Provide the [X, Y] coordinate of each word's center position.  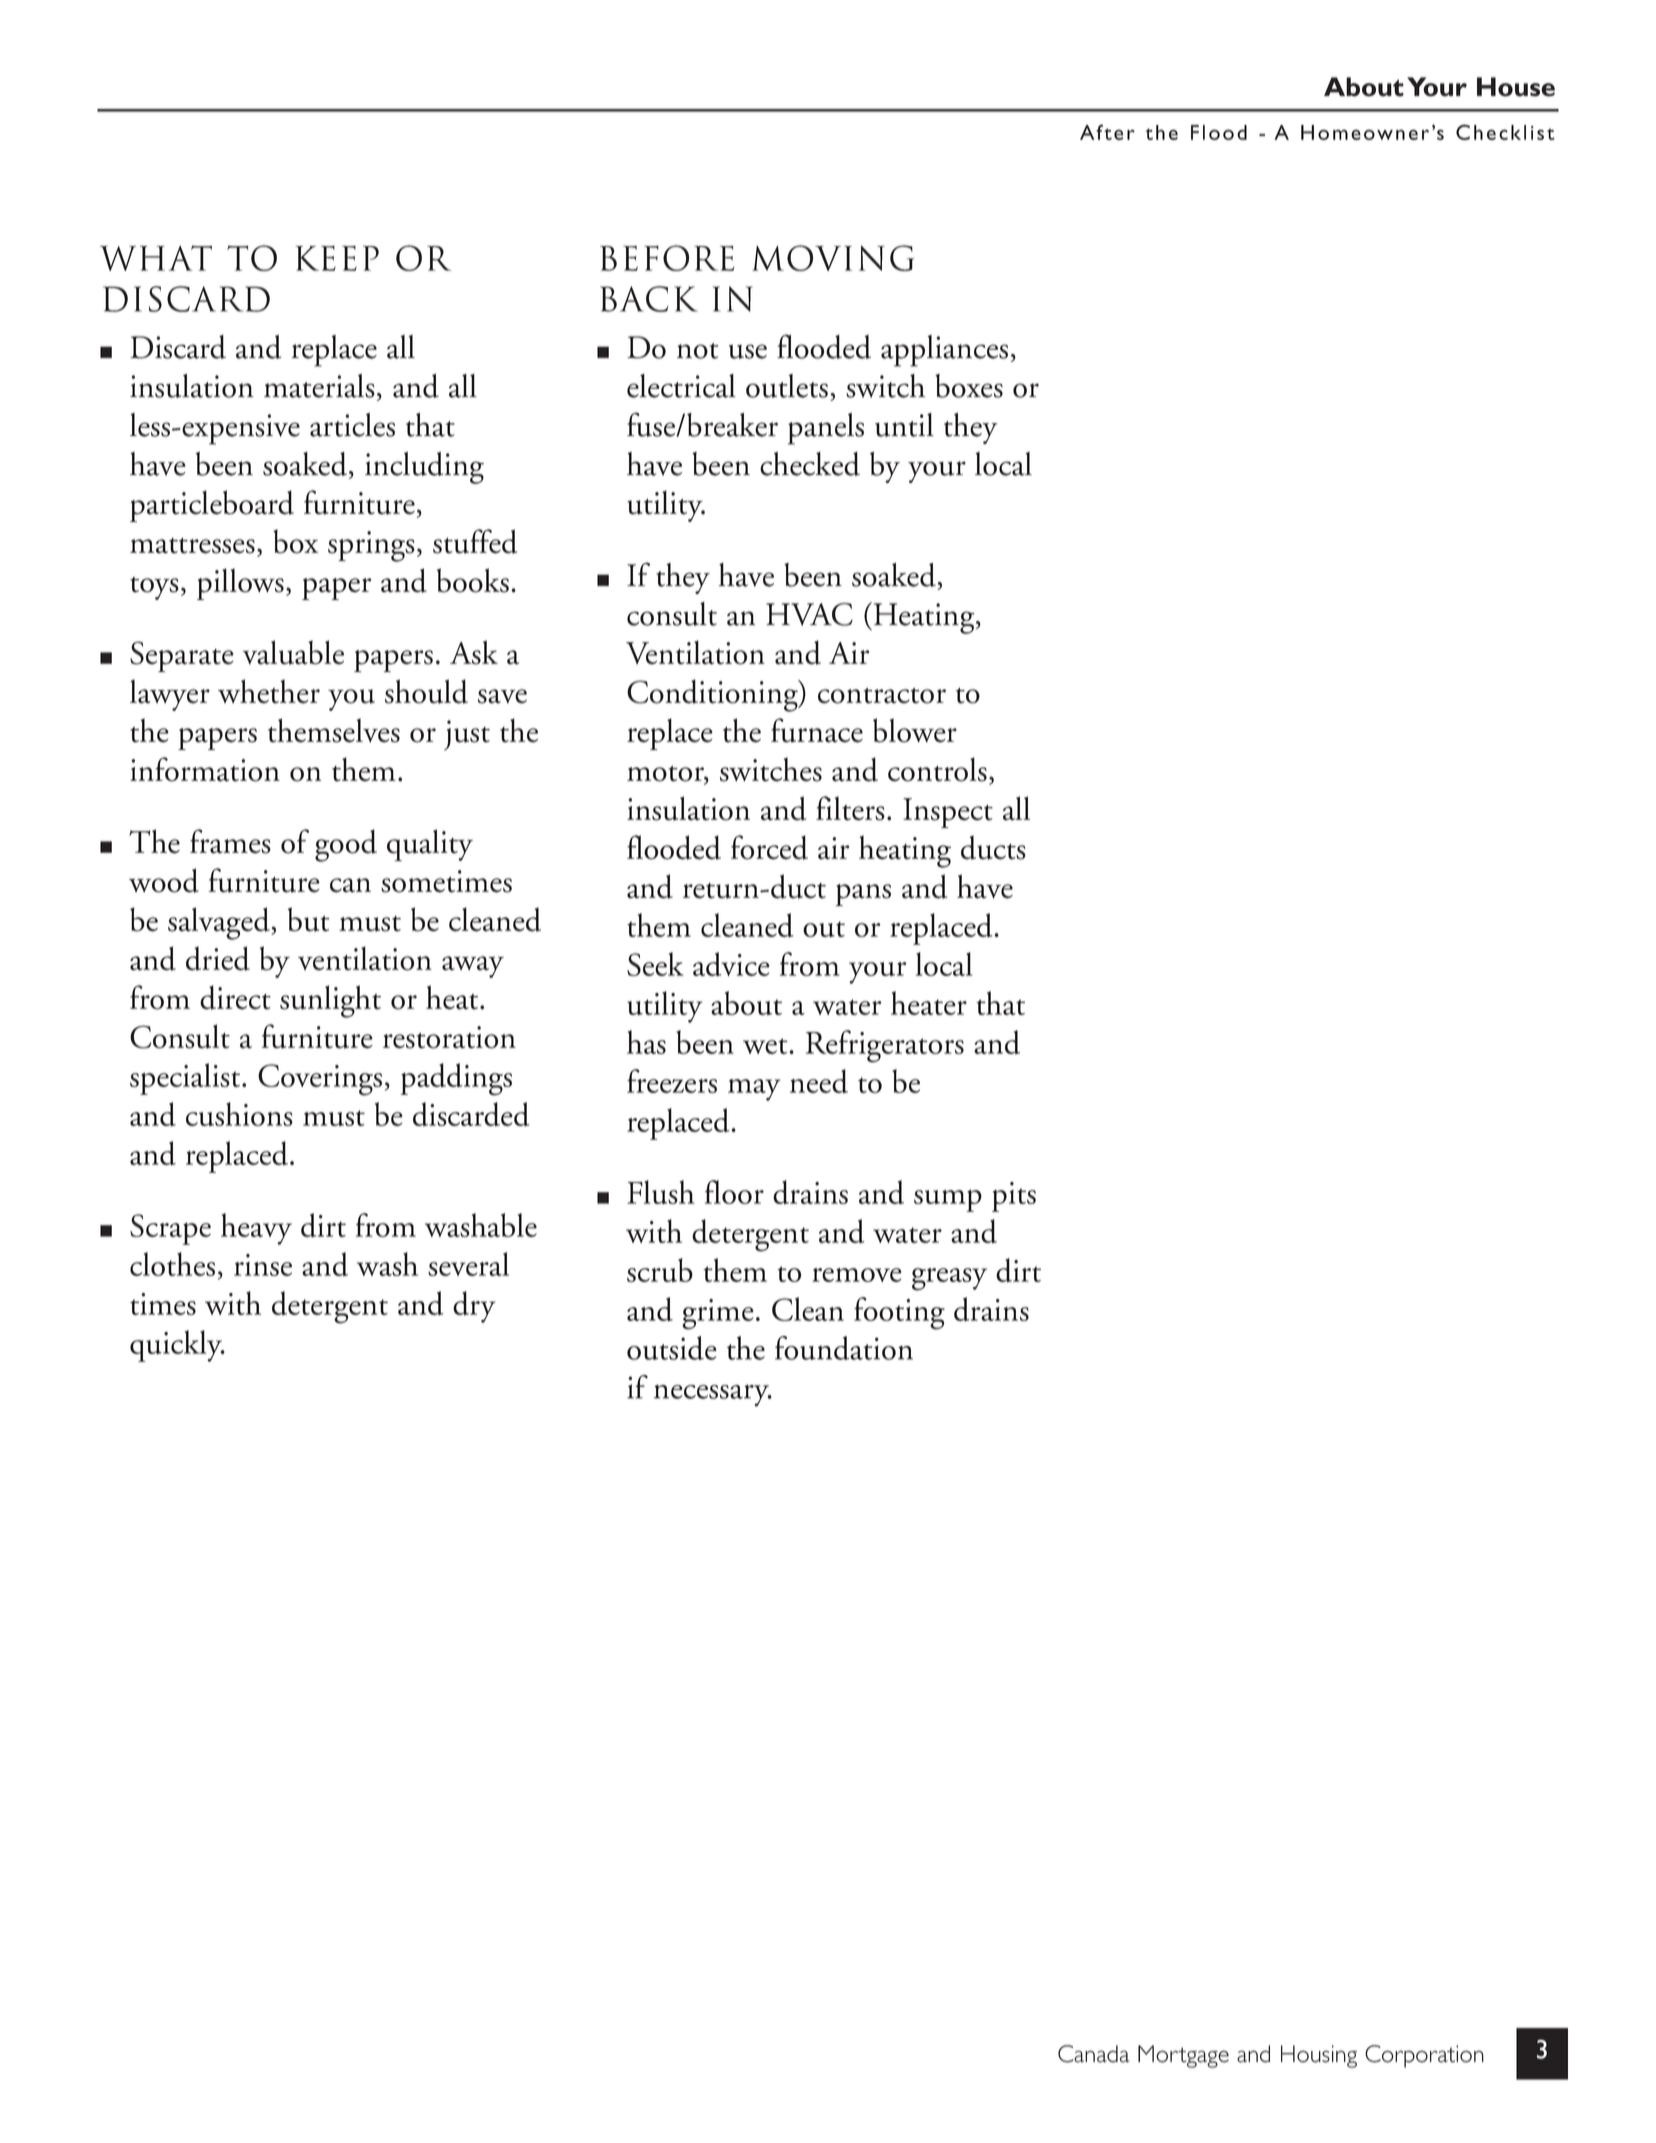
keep [337, 258]
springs [371, 546]
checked [810, 464]
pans [863, 895]
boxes [969, 386]
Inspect [948, 813]
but [308, 919]
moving [833, 258]
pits [1014, 1197]
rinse [263, 1265]
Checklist [1505, 132]
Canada [1094, 2054]
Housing [1319, 2056]
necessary [713, 1396]
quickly [177, 1346]
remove [857, 1275]
